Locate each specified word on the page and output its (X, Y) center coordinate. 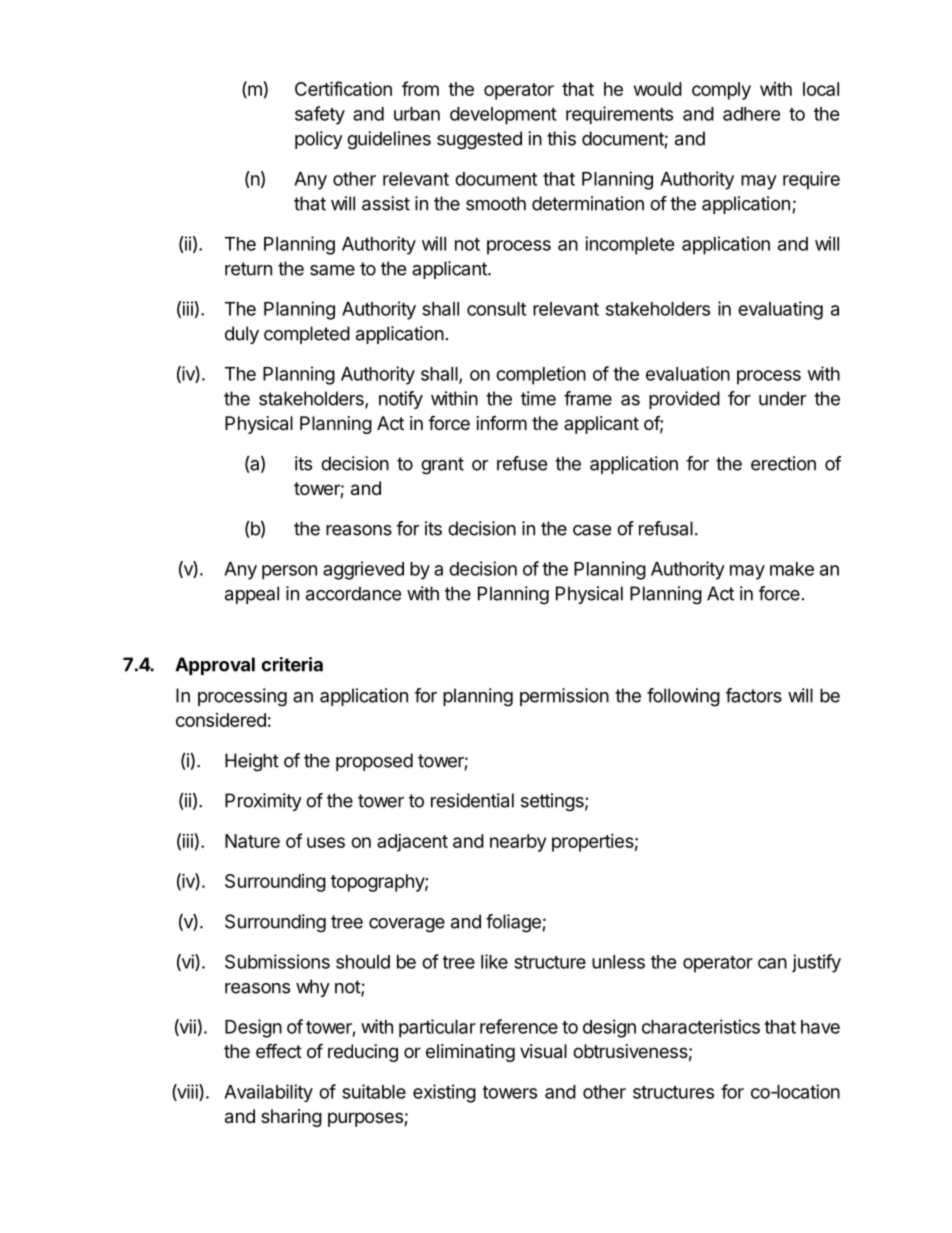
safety (320, 115)
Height (252, 762)
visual (543, 1051)
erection (783, 463)
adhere (751, 114)
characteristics (701, 1026)
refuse (522, 463)
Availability (268, 1093)
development (503, 116)
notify (401, 400)
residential (472, 800)
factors (754, 695)
